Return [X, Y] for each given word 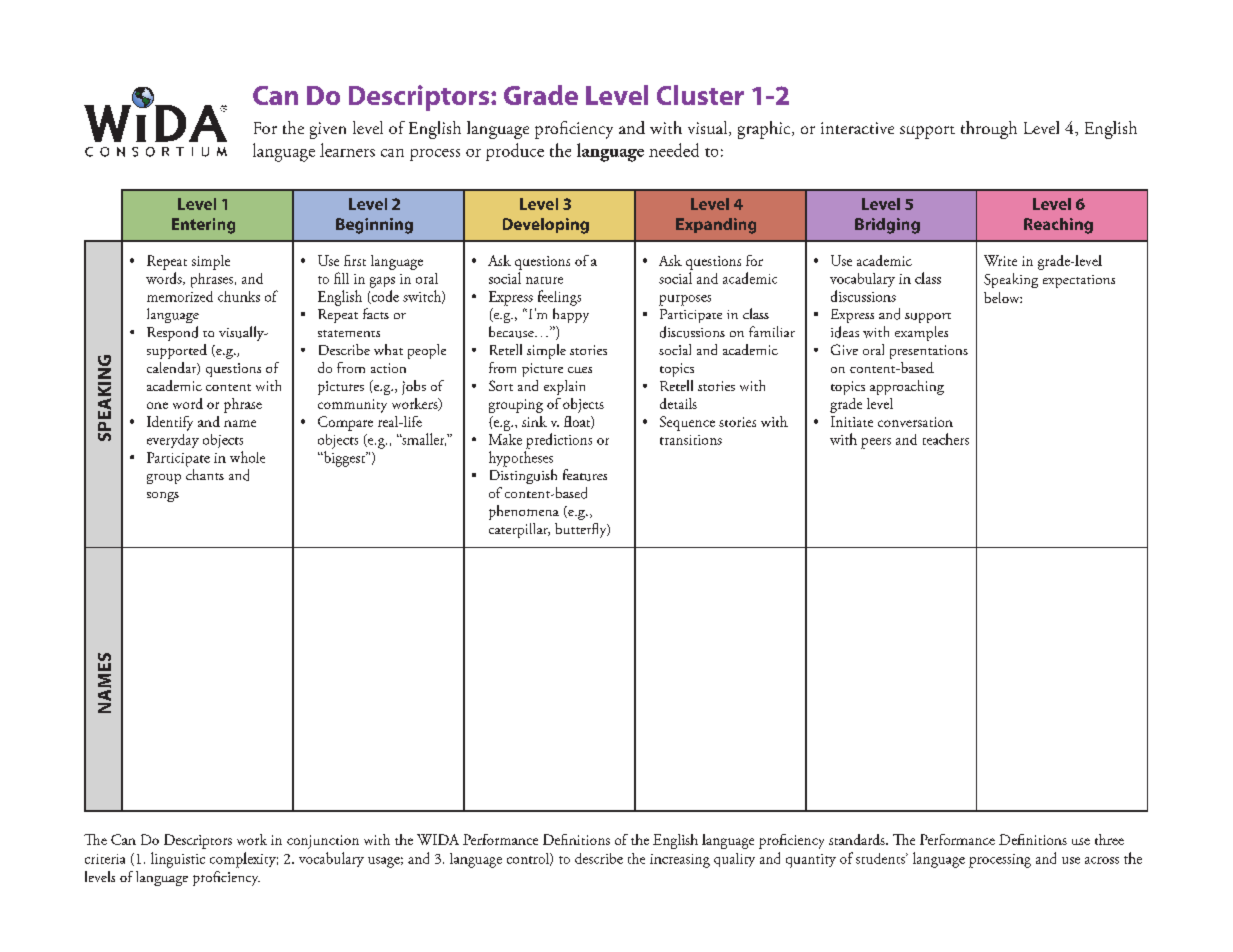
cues [580, 370]
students [881, 858]
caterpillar [519, 530]
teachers [946, 439]
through [989, 130]
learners [347, 150]
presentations [929, 352]
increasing [680, 861]
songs [163, 497]
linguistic [178, 860]
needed [674, 150]
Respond [172, 333]
